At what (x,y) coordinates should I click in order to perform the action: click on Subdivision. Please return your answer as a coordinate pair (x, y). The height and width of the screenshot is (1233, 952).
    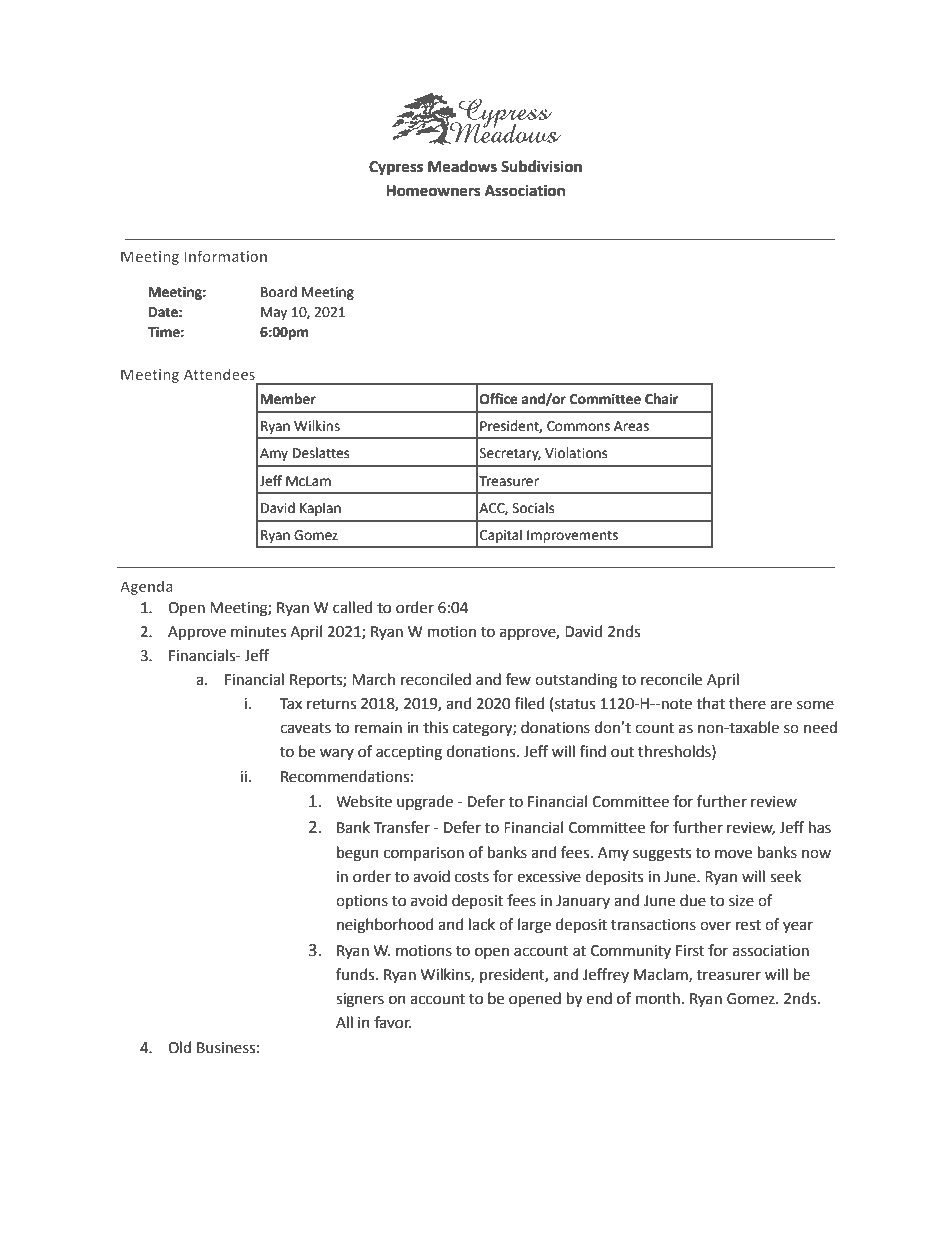
    Looking at the image, I should click on (541, 166).
